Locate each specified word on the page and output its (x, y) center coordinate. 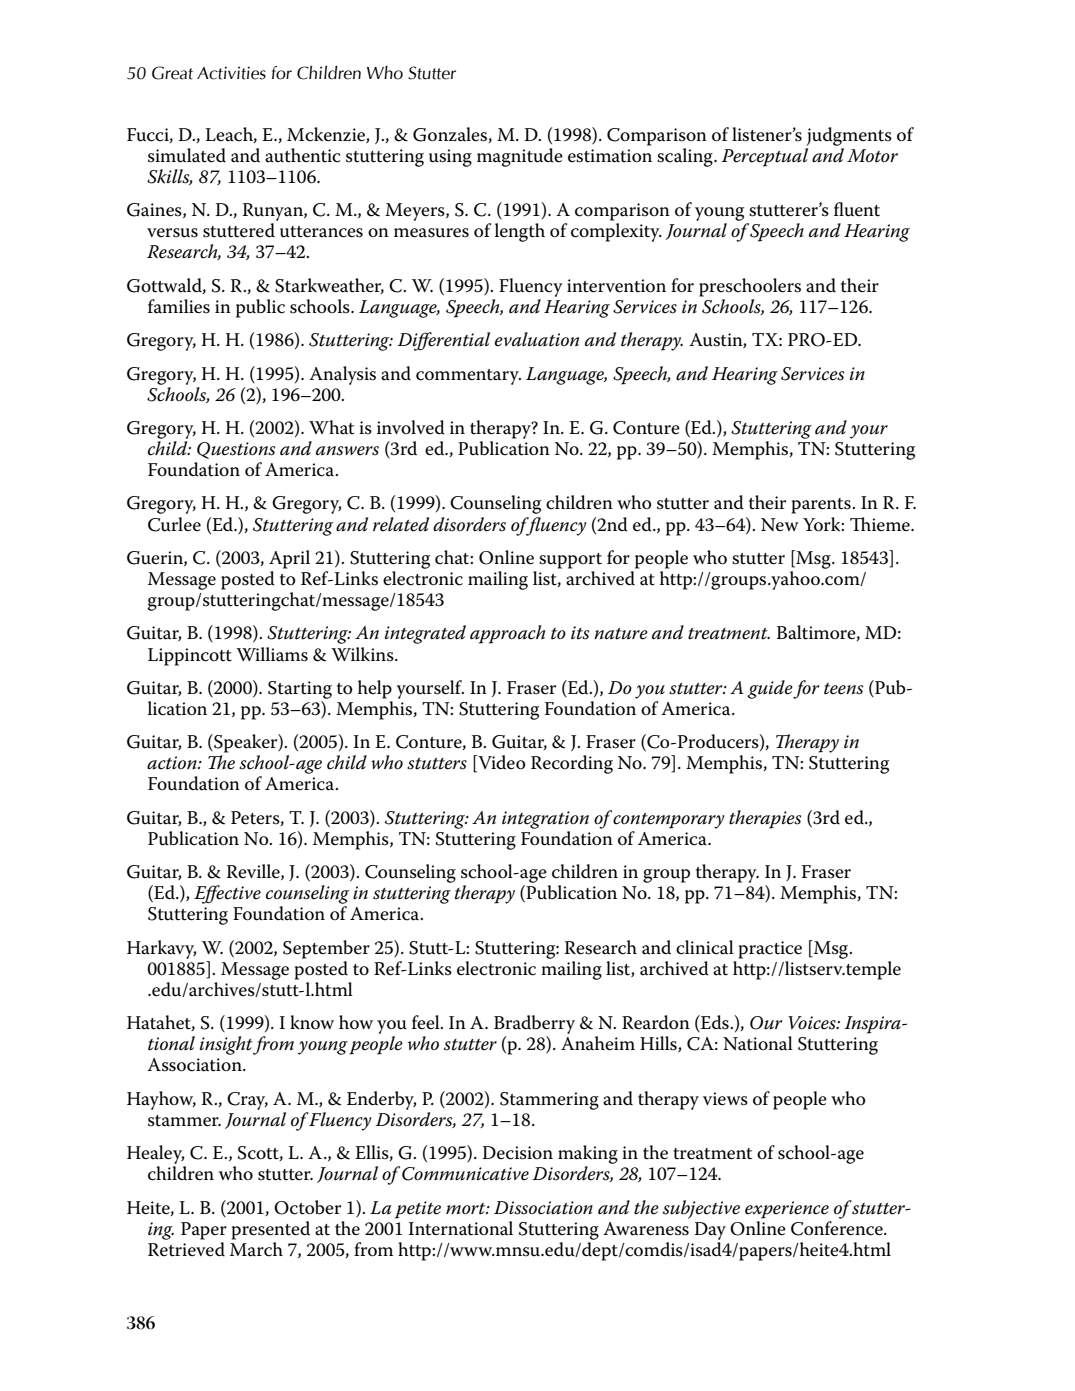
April (289, 559)
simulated (187, 155)
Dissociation (543, 1208)
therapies (765, 819)
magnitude (520, 157)
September (326, 949)
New (780, 525)
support (570, 561)
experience (787, 1210)
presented (270, 1230)
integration (545, 820)
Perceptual (765, 157)
